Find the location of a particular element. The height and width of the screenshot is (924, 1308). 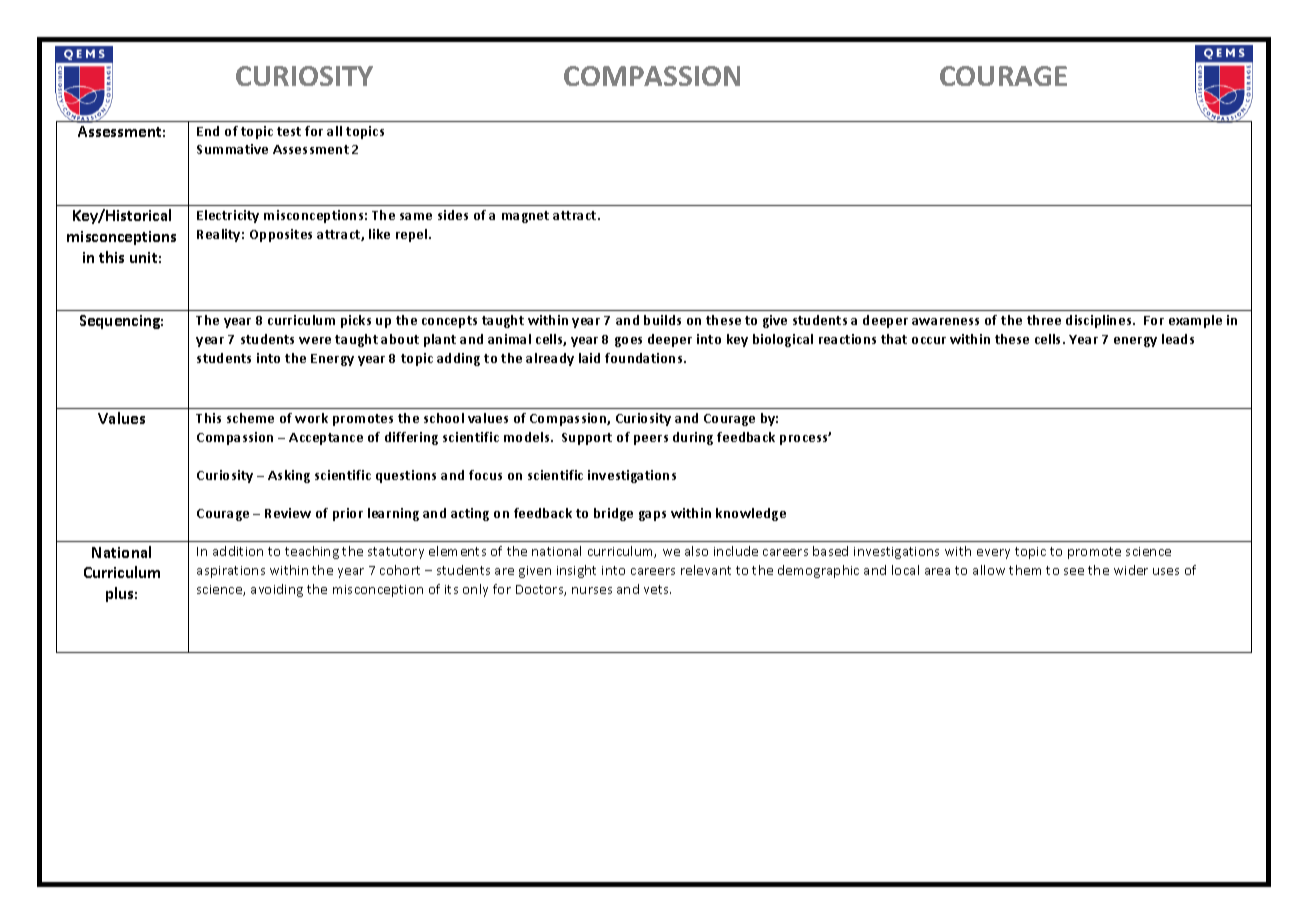

sides is located at coordinates (453, 215).
